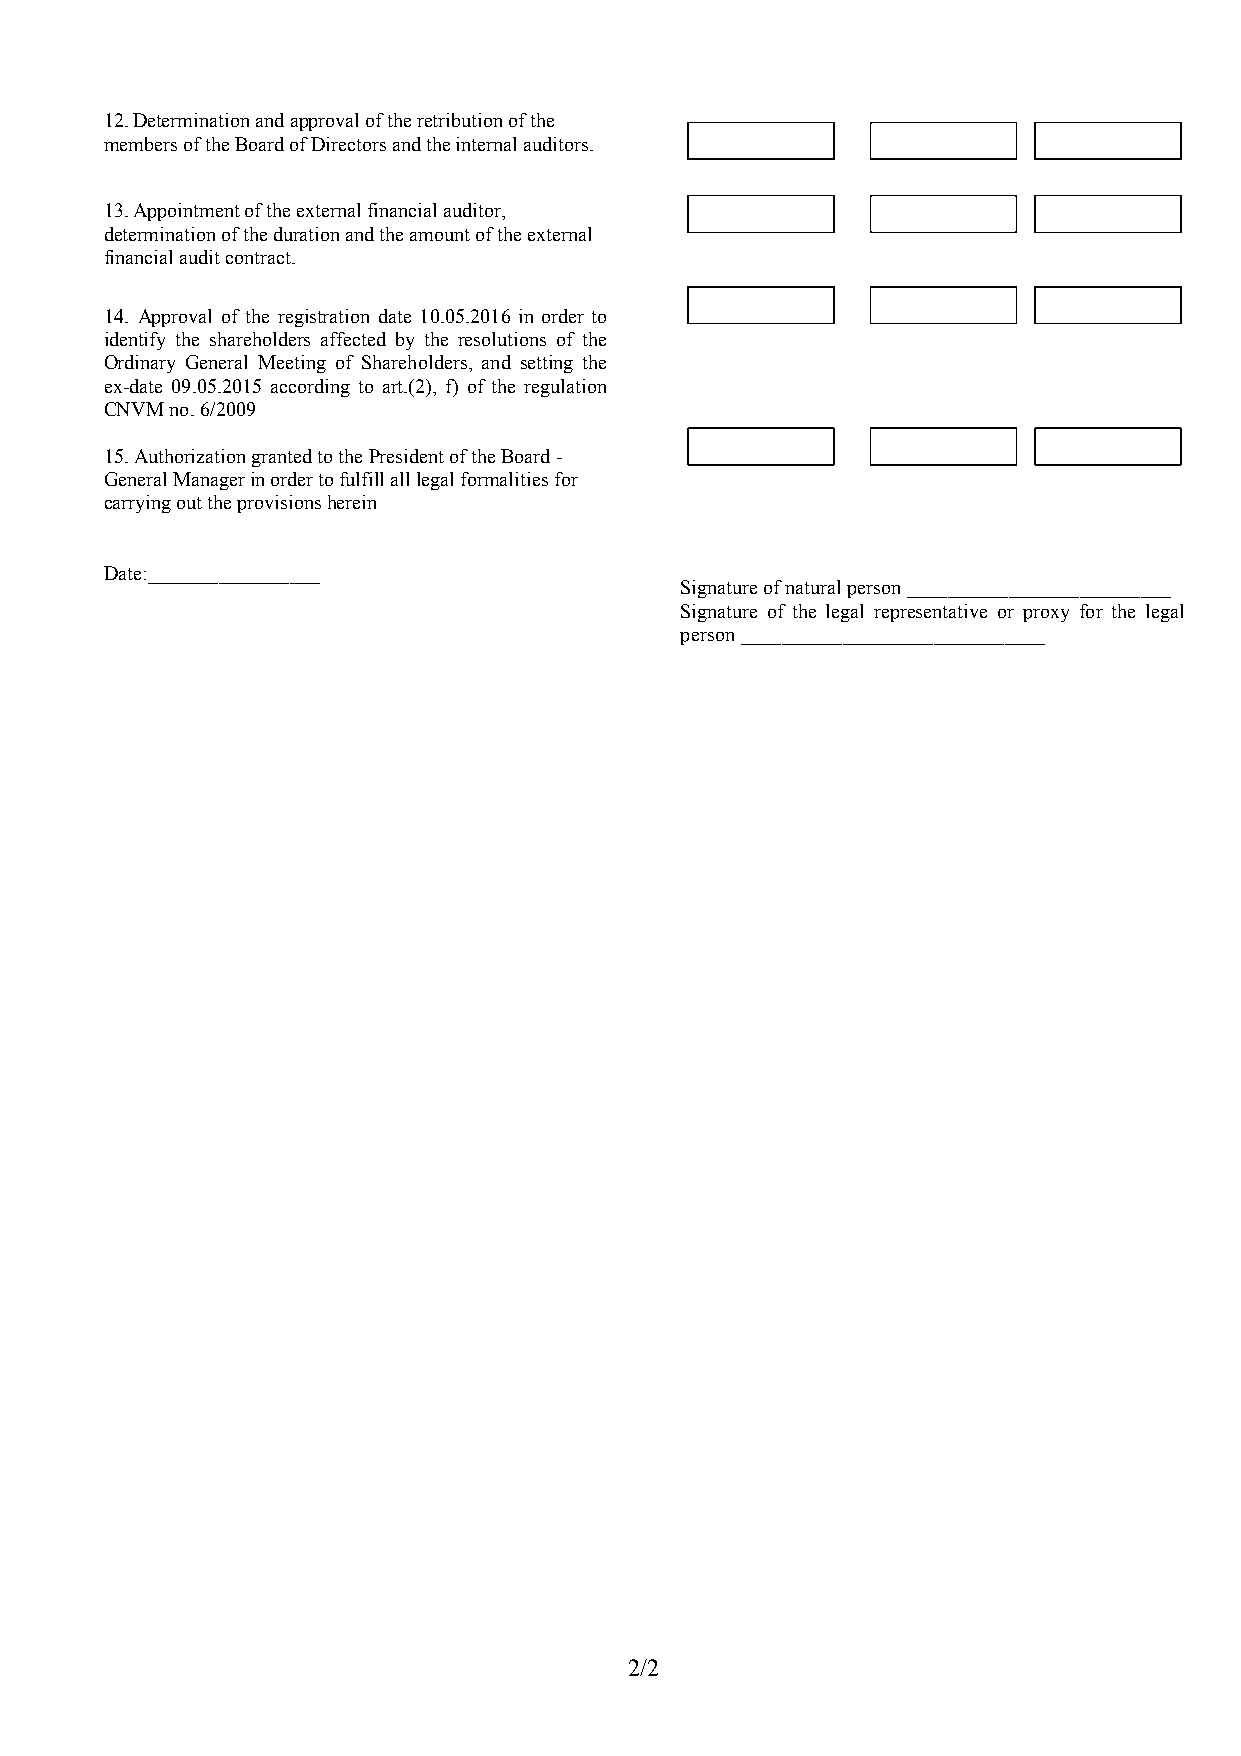 This image has width=1241, height=1756. Describe the element at coordinates (565, 388) in the image. I see `regulation` at that location.
